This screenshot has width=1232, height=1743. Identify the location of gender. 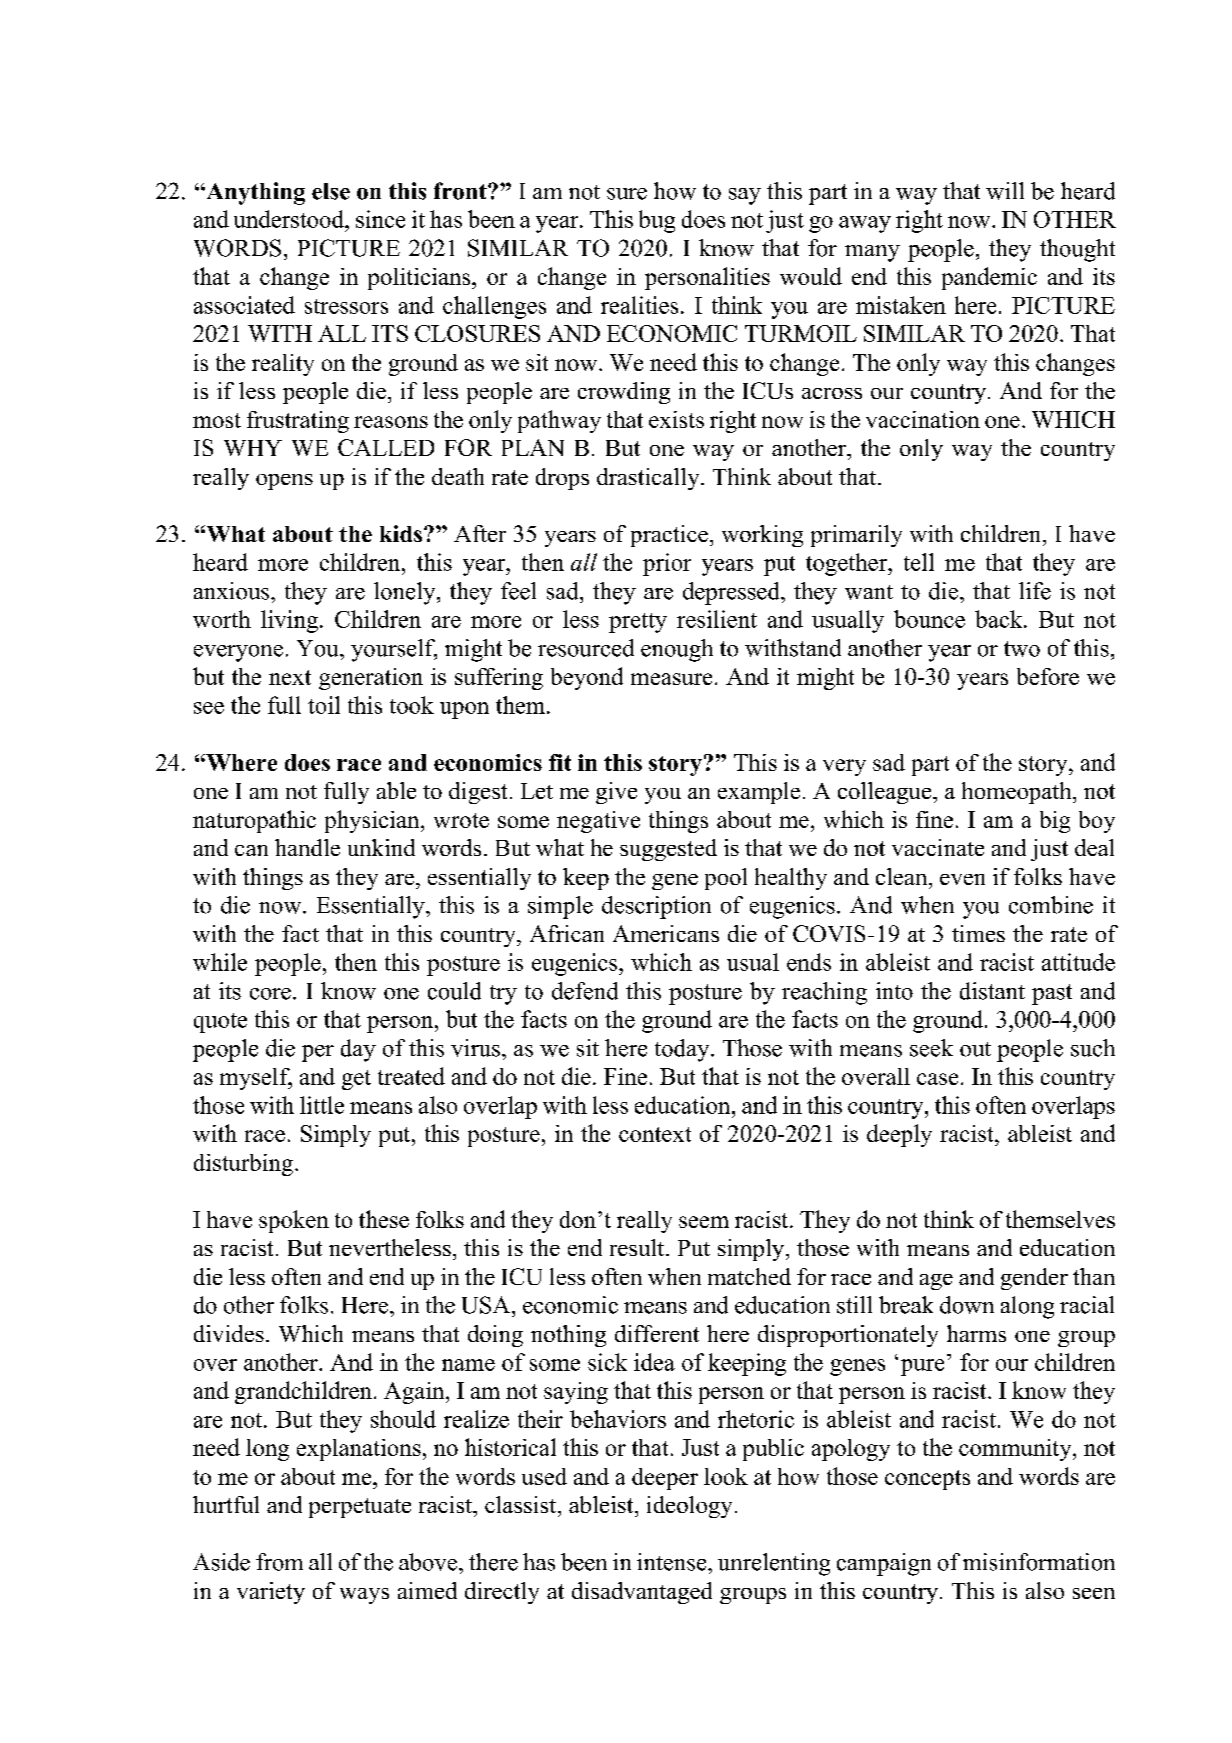
(1034, 1279).
